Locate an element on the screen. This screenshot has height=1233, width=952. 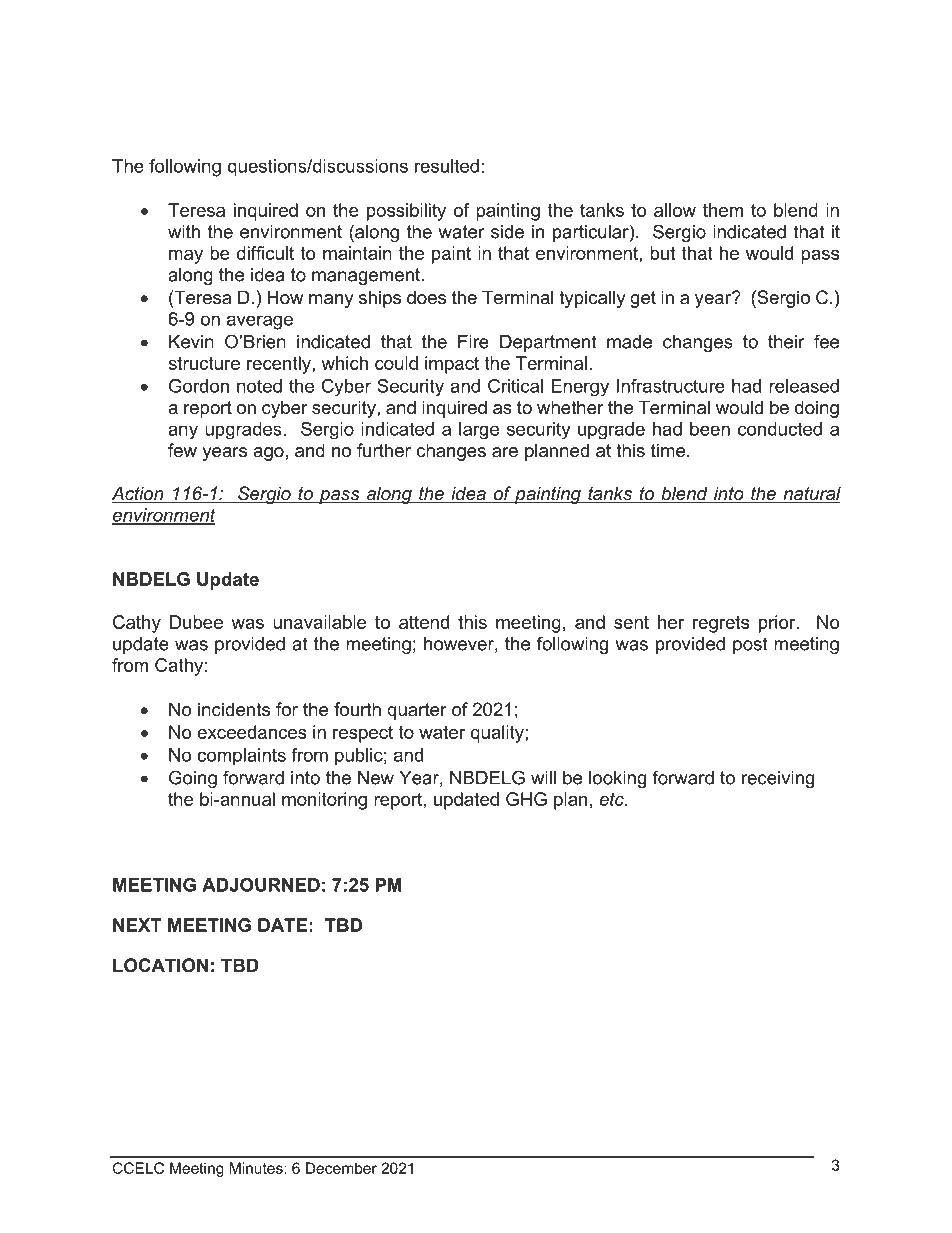
incidents is located at coordinates (234, 709).
